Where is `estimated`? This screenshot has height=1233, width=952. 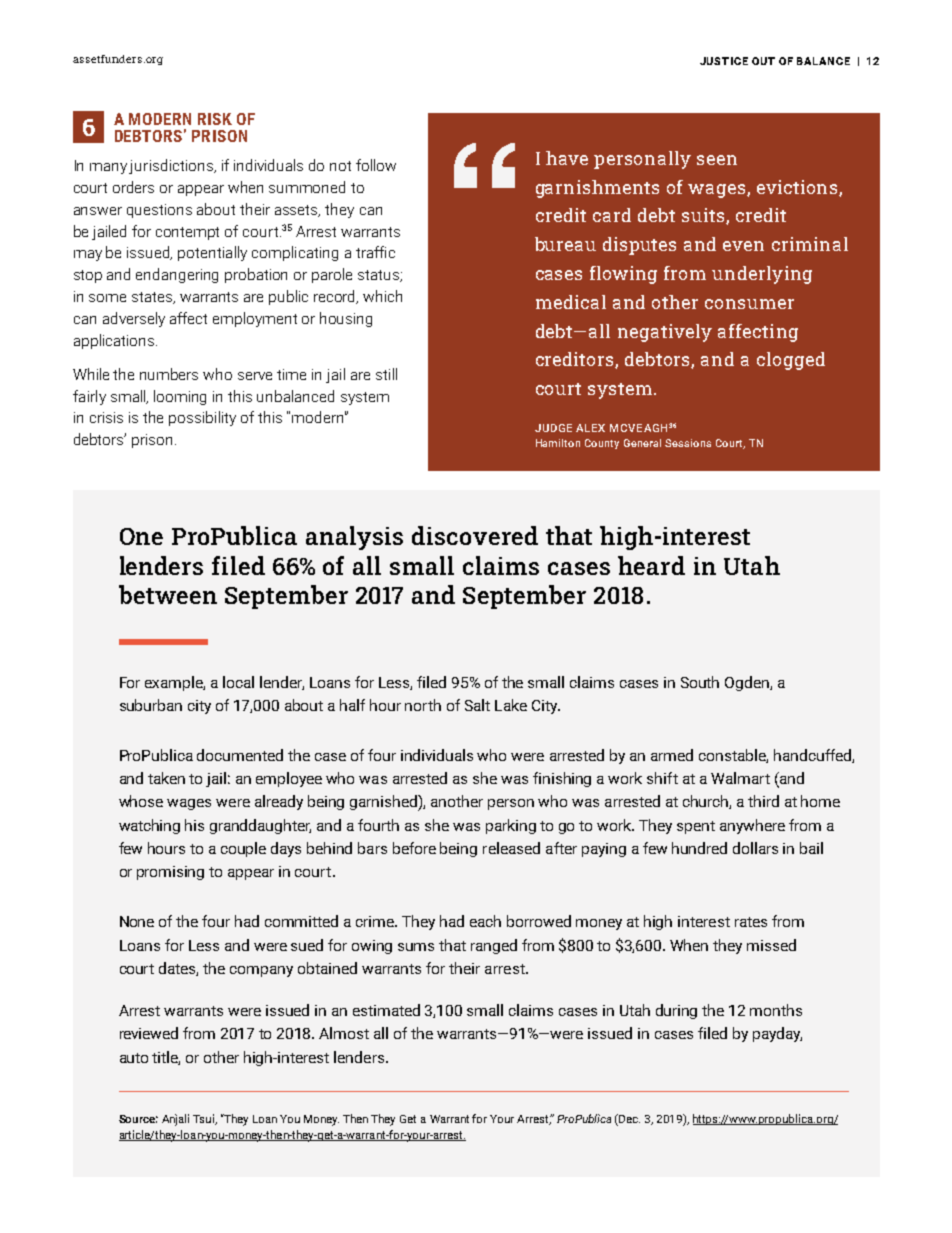
estimated is located at coordinates (386, 1010).
